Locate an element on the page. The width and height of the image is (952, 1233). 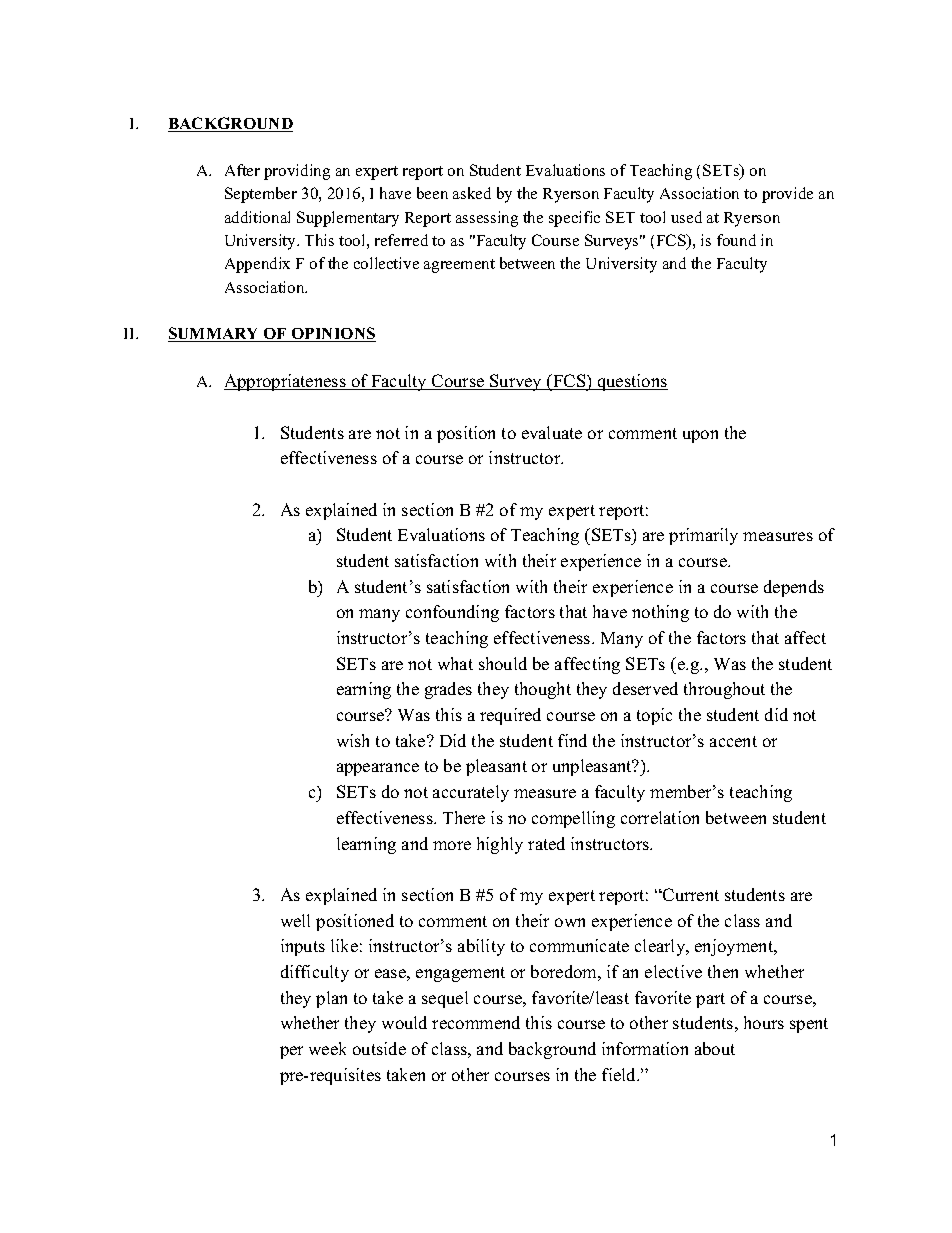
wish is located at coordinates (353, 740).
